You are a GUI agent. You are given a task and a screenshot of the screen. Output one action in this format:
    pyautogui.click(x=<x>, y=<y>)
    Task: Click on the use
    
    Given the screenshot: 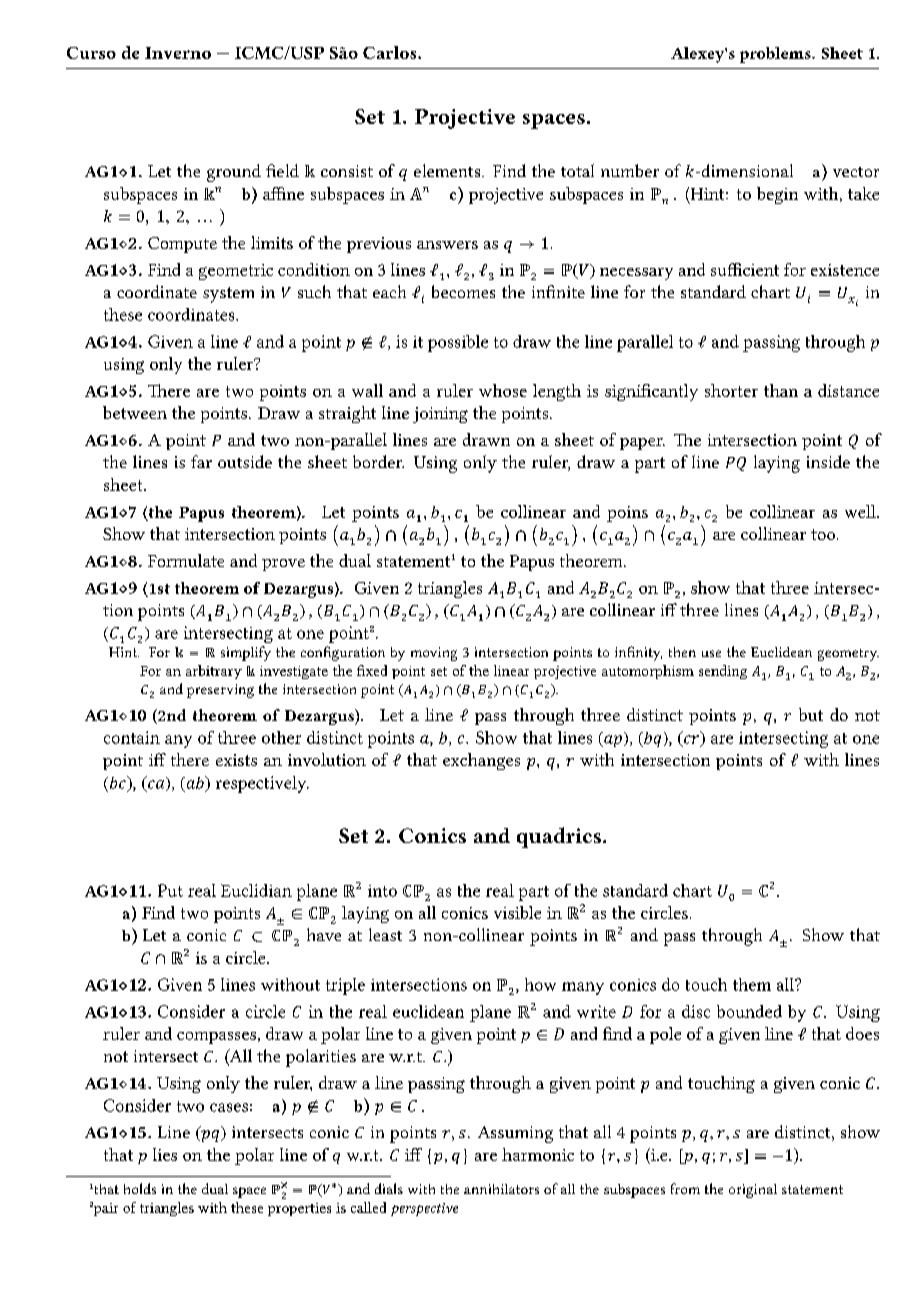 What is the action you would take?
    pyautogui.click(x=711, y=653)
